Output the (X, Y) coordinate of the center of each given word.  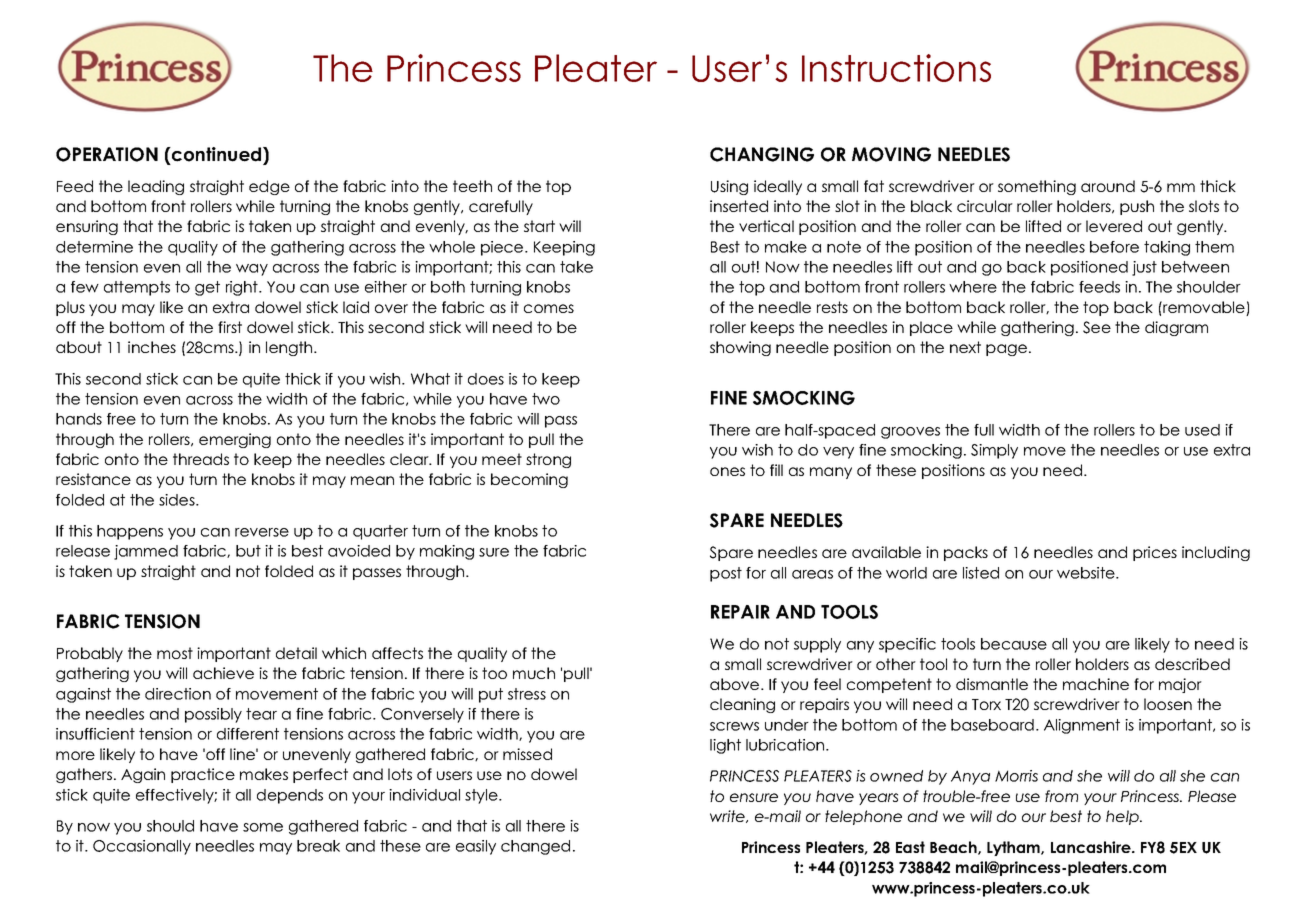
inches (152, 347)
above (736, 684)
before (1114, 247)
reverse (262, 532)
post (726, 574)
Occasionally (142, 847)
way (252, 270)
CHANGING (762, 154)
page (1006, 350)
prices (1155, 553)
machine (1096, 684)
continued (216, 155)
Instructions (896, 68)
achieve (223, 673)
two (546, 399)
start (539, 226)
